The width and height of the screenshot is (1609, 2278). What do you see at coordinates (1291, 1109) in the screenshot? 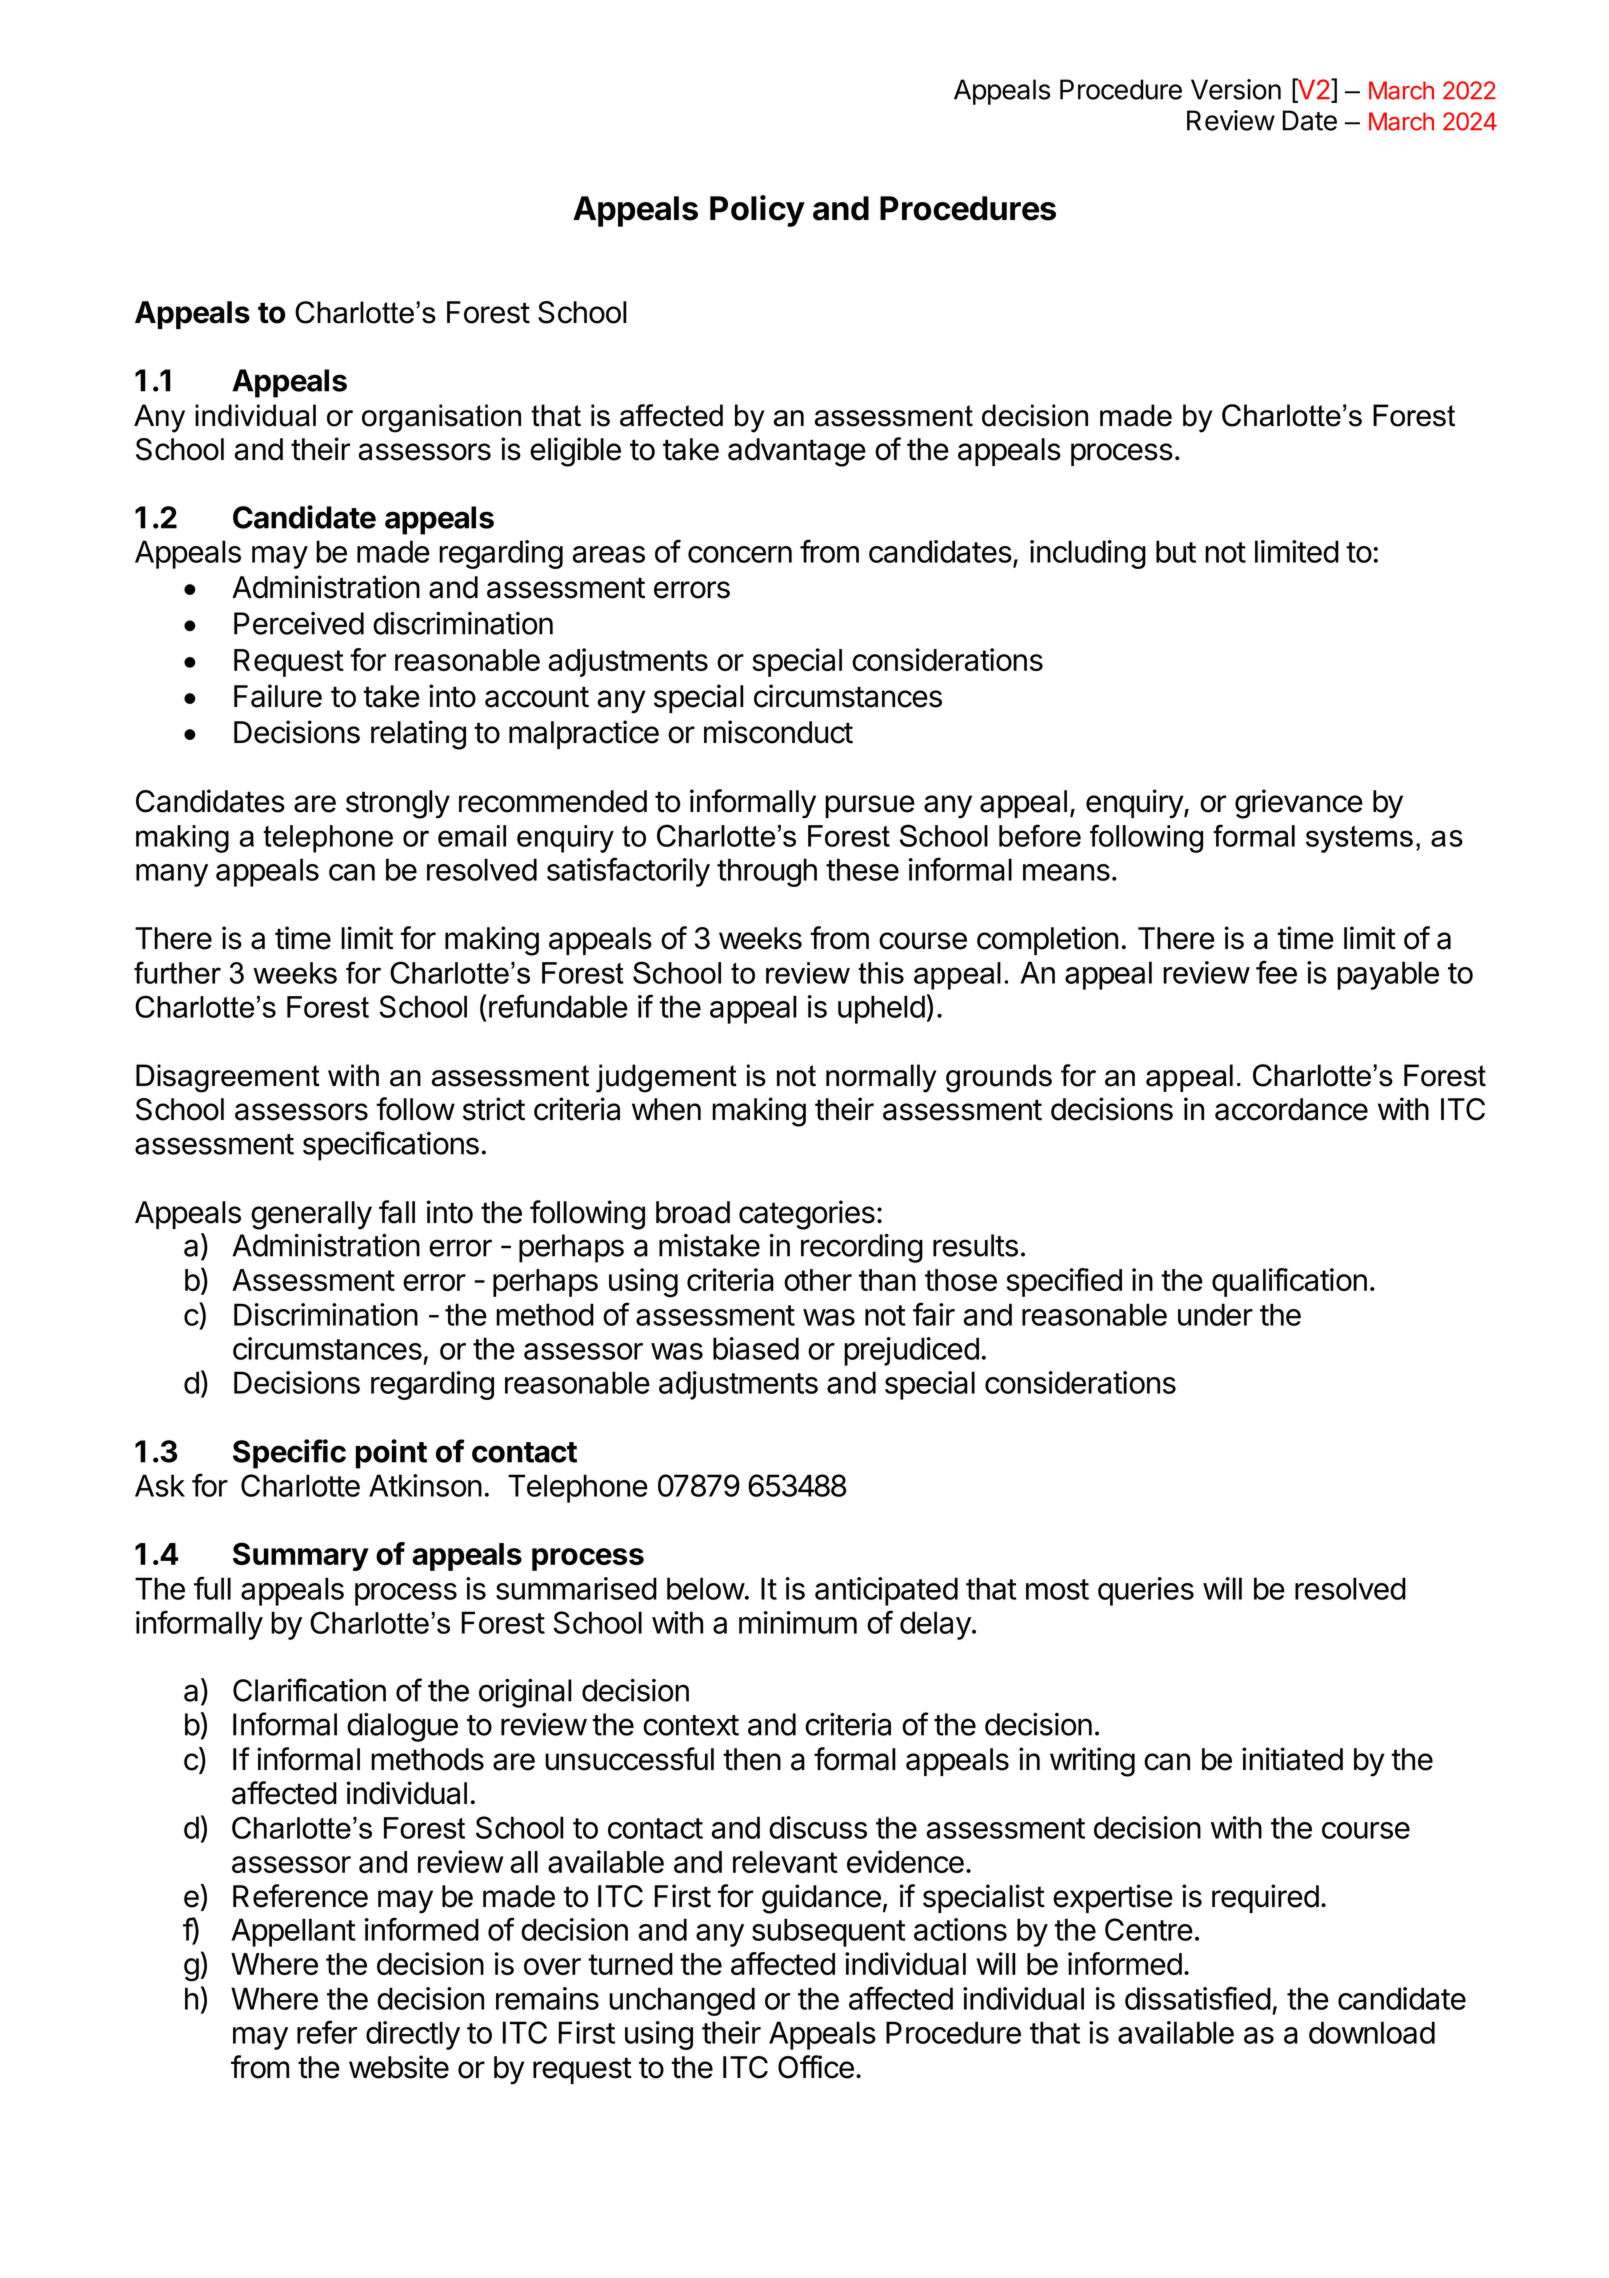
I see `accordance` at bounding box center [1291, 1109].
